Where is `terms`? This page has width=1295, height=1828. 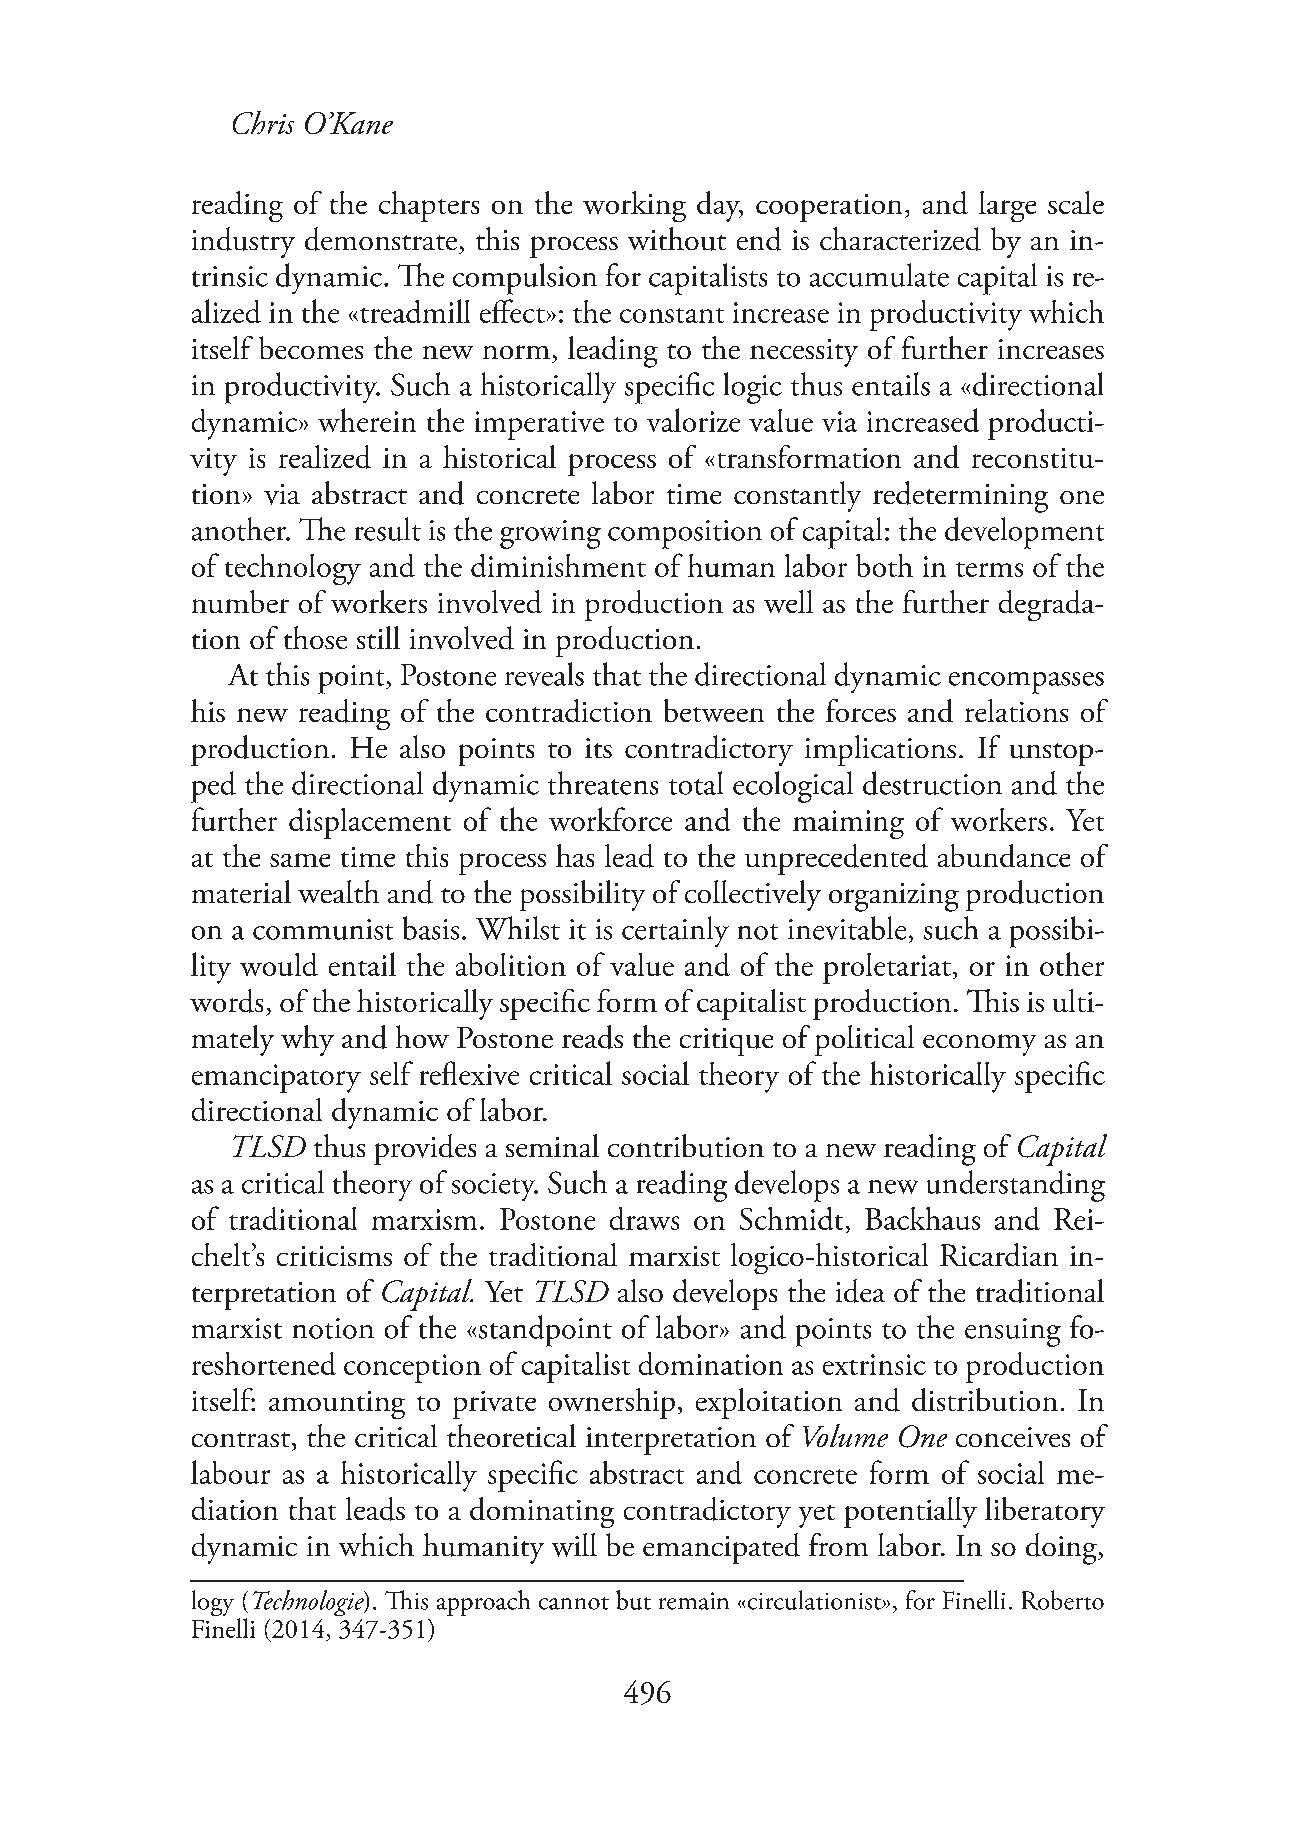
terms is located at coordinates (989, 569).
